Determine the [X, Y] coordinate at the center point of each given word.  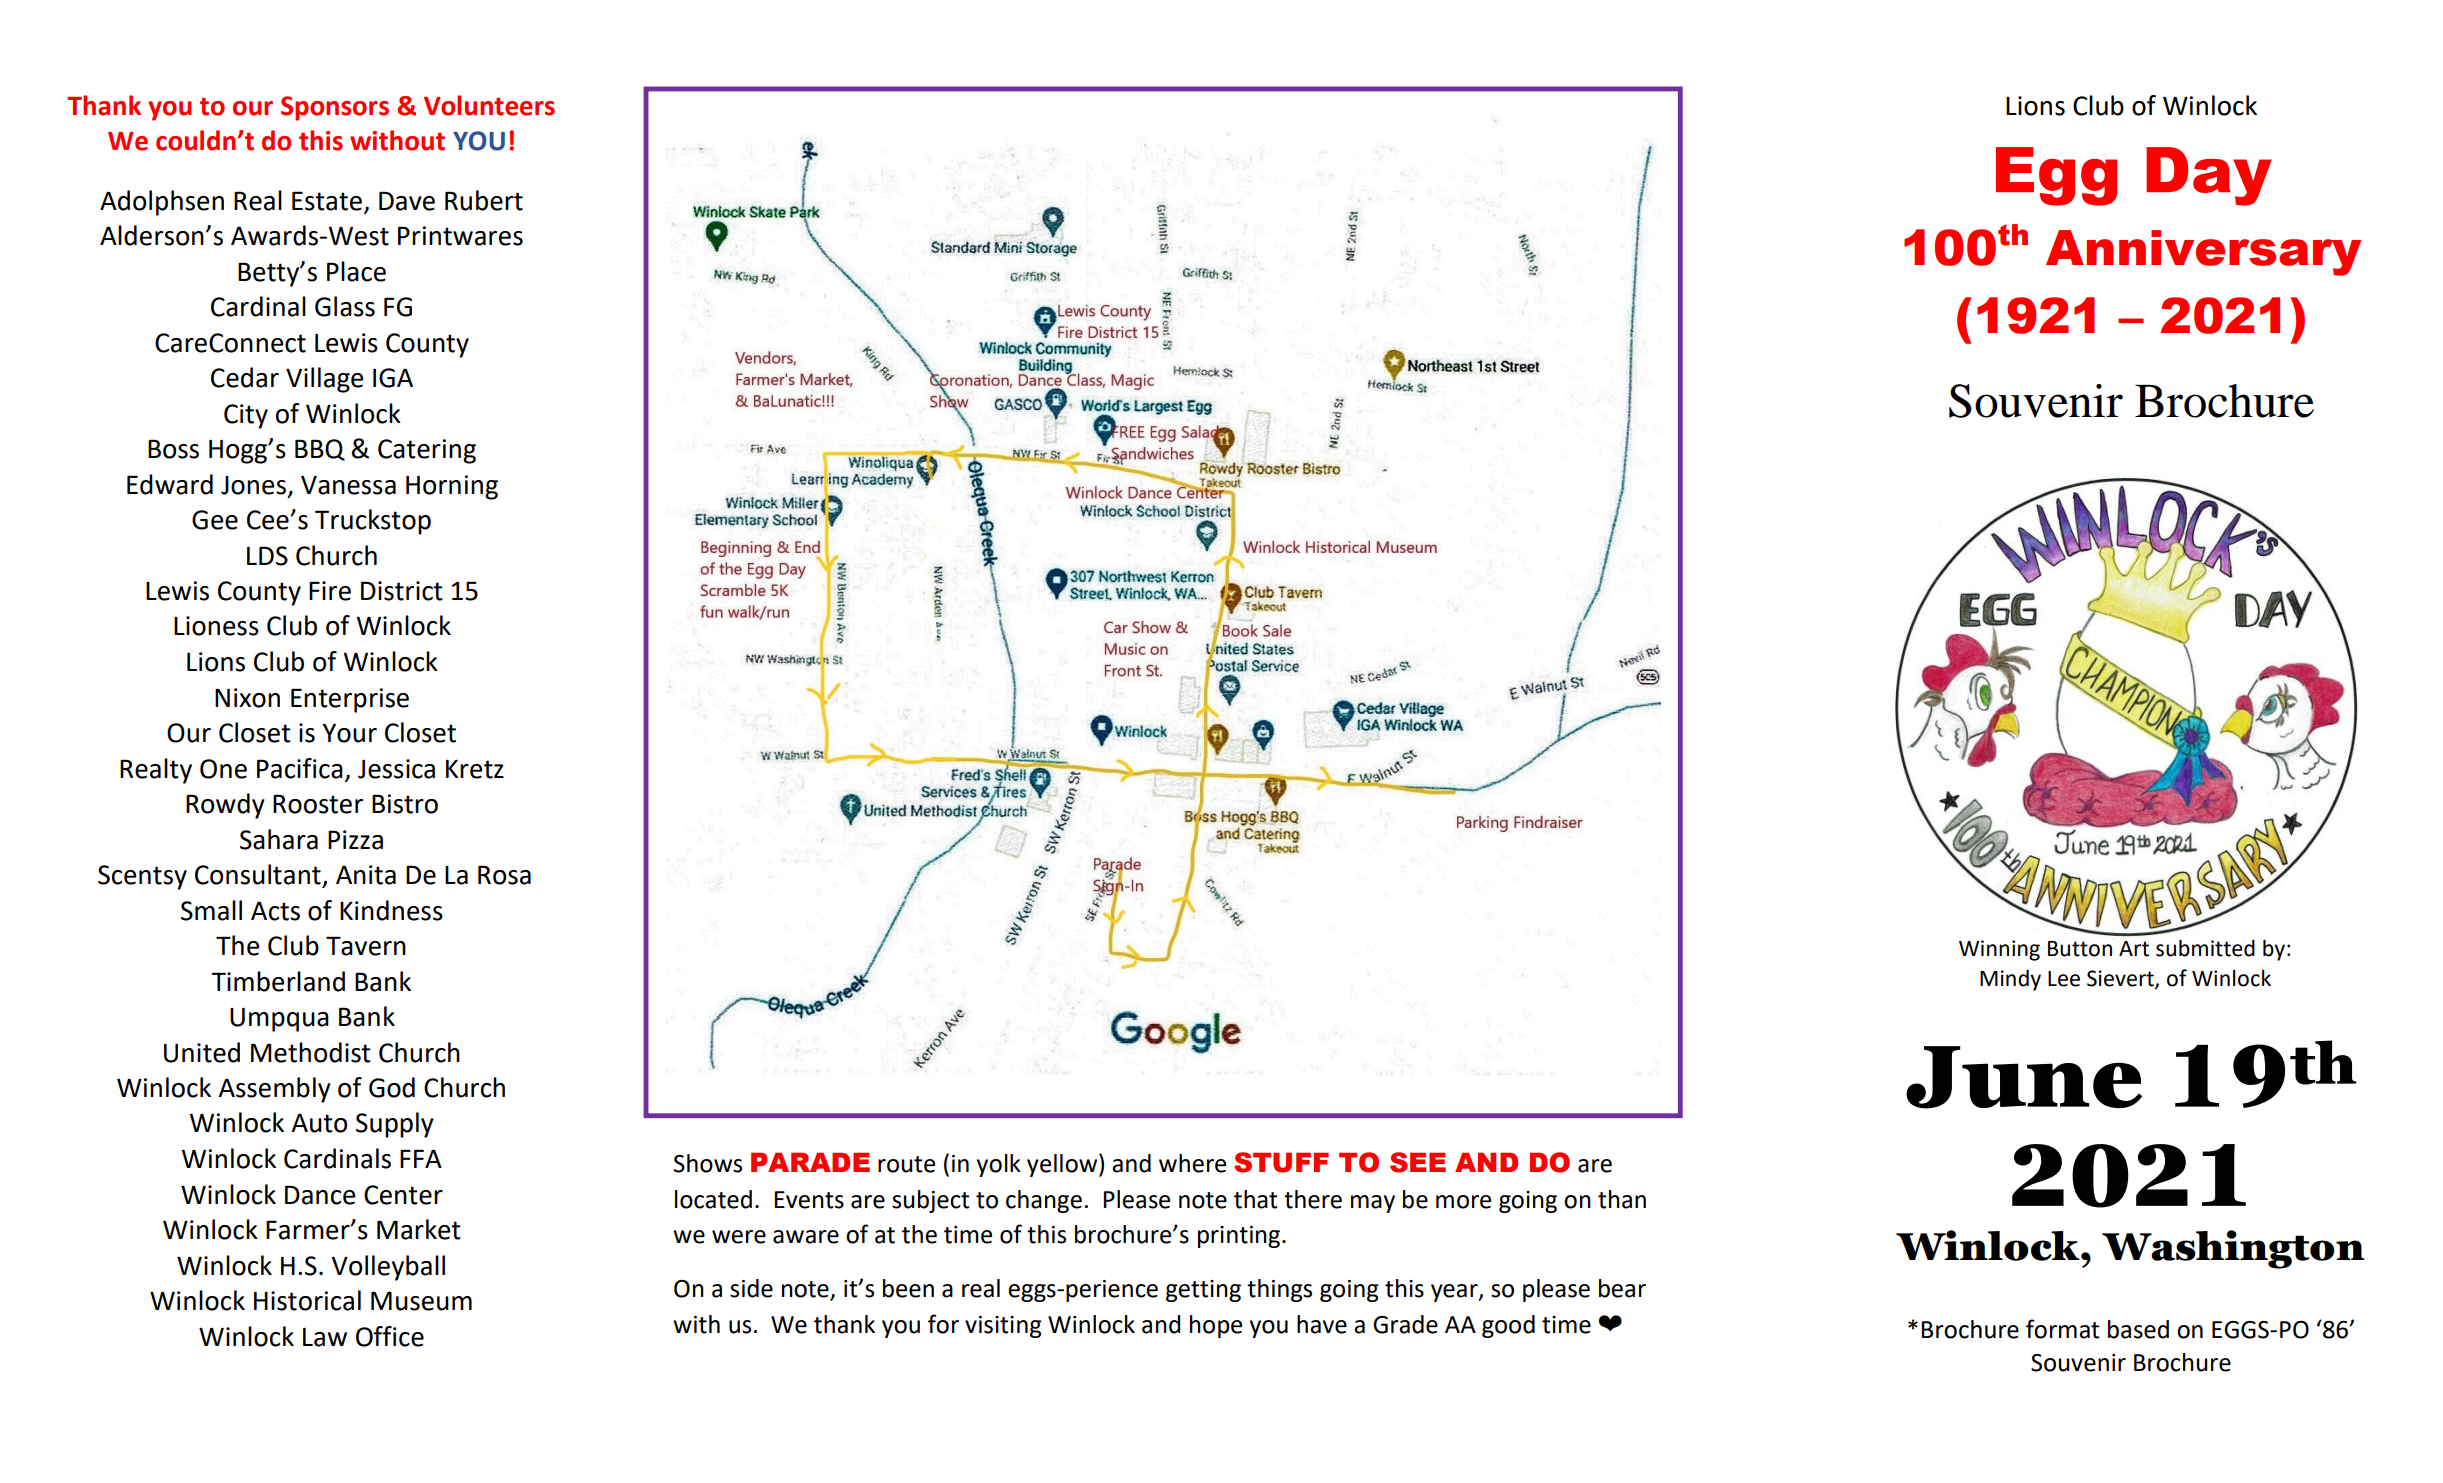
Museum [421, 1301]
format [2063, 1329]
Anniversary [2203, 253]
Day [2209, 176]
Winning [1999, 950]
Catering [427, 451]
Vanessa [348, 485]
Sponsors [335, 108]
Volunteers [489, 105]
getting [1203, 1291]
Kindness [391, 910]
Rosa [504, 875]
